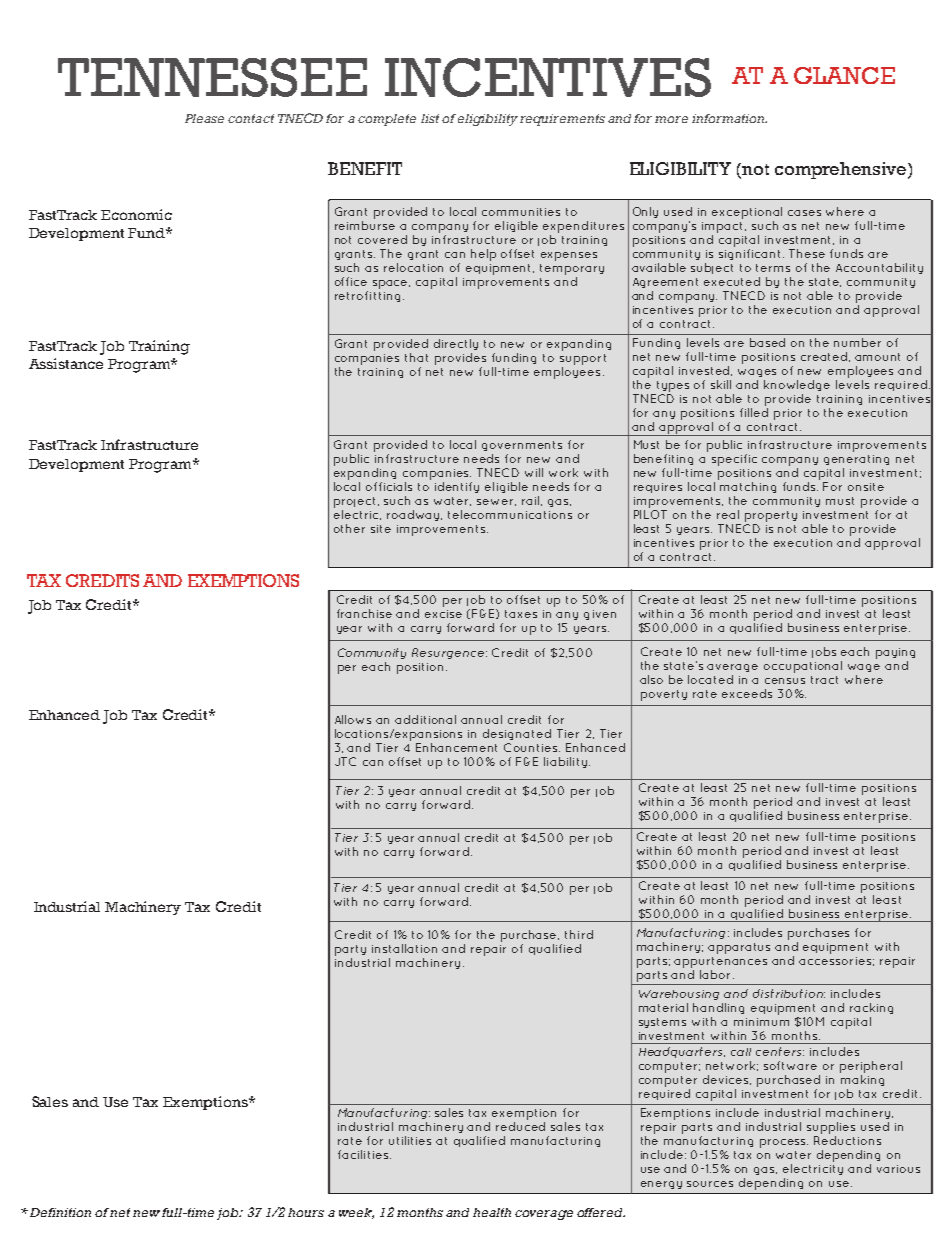 The height and width of the page is (1233, 952). What do you see at coordinates (492, 1212) in the page?
I see `health` at bounding box center [492, 1212].
